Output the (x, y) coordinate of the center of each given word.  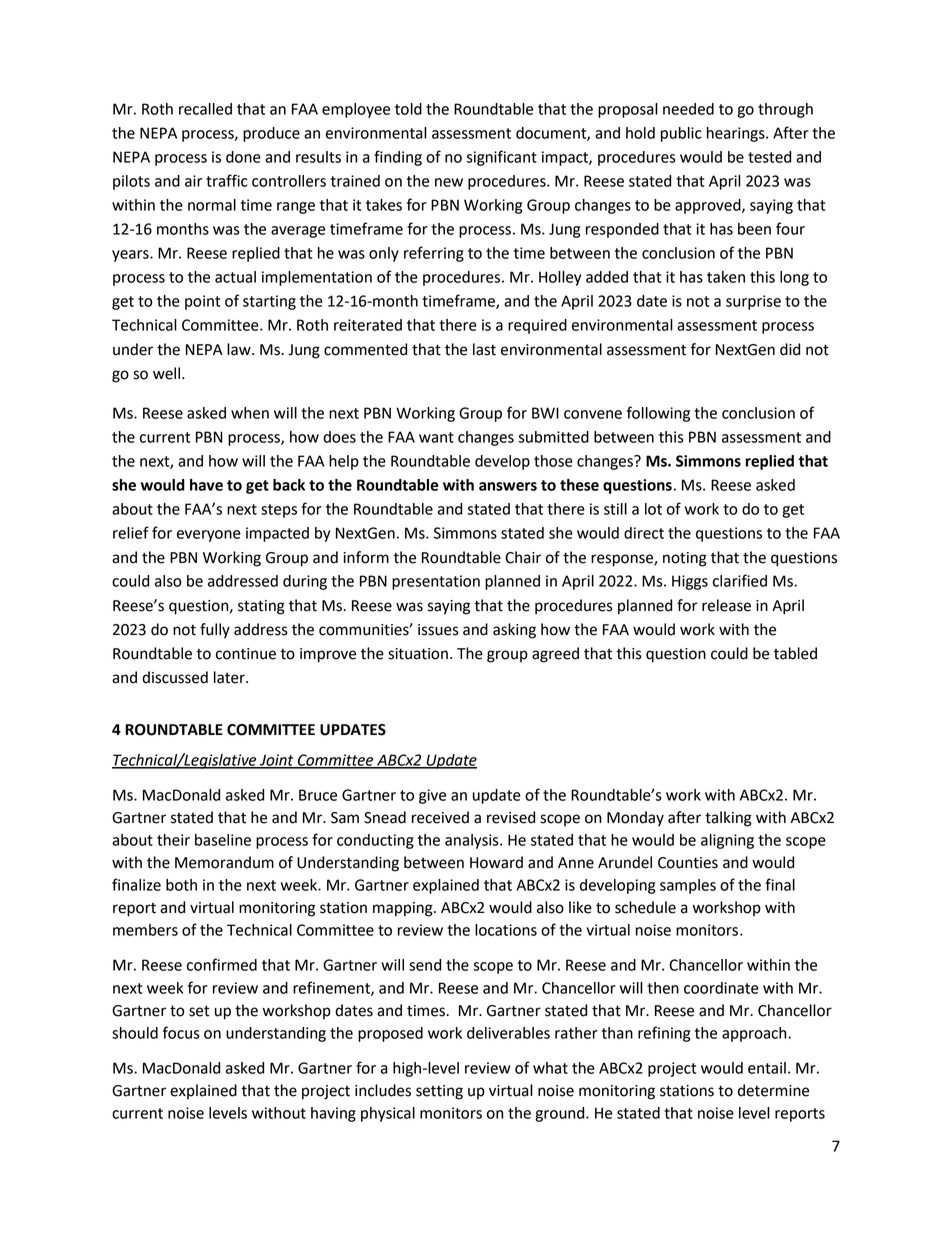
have (206, 485)
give (432, 796)
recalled (205, 109)
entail (767, 1068)
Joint (277, 761)
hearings (737, 134)
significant (501, 158)
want (436, 437)
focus (181, 1032)
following (658, 414)
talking (728, 819)
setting (439, 1092)
